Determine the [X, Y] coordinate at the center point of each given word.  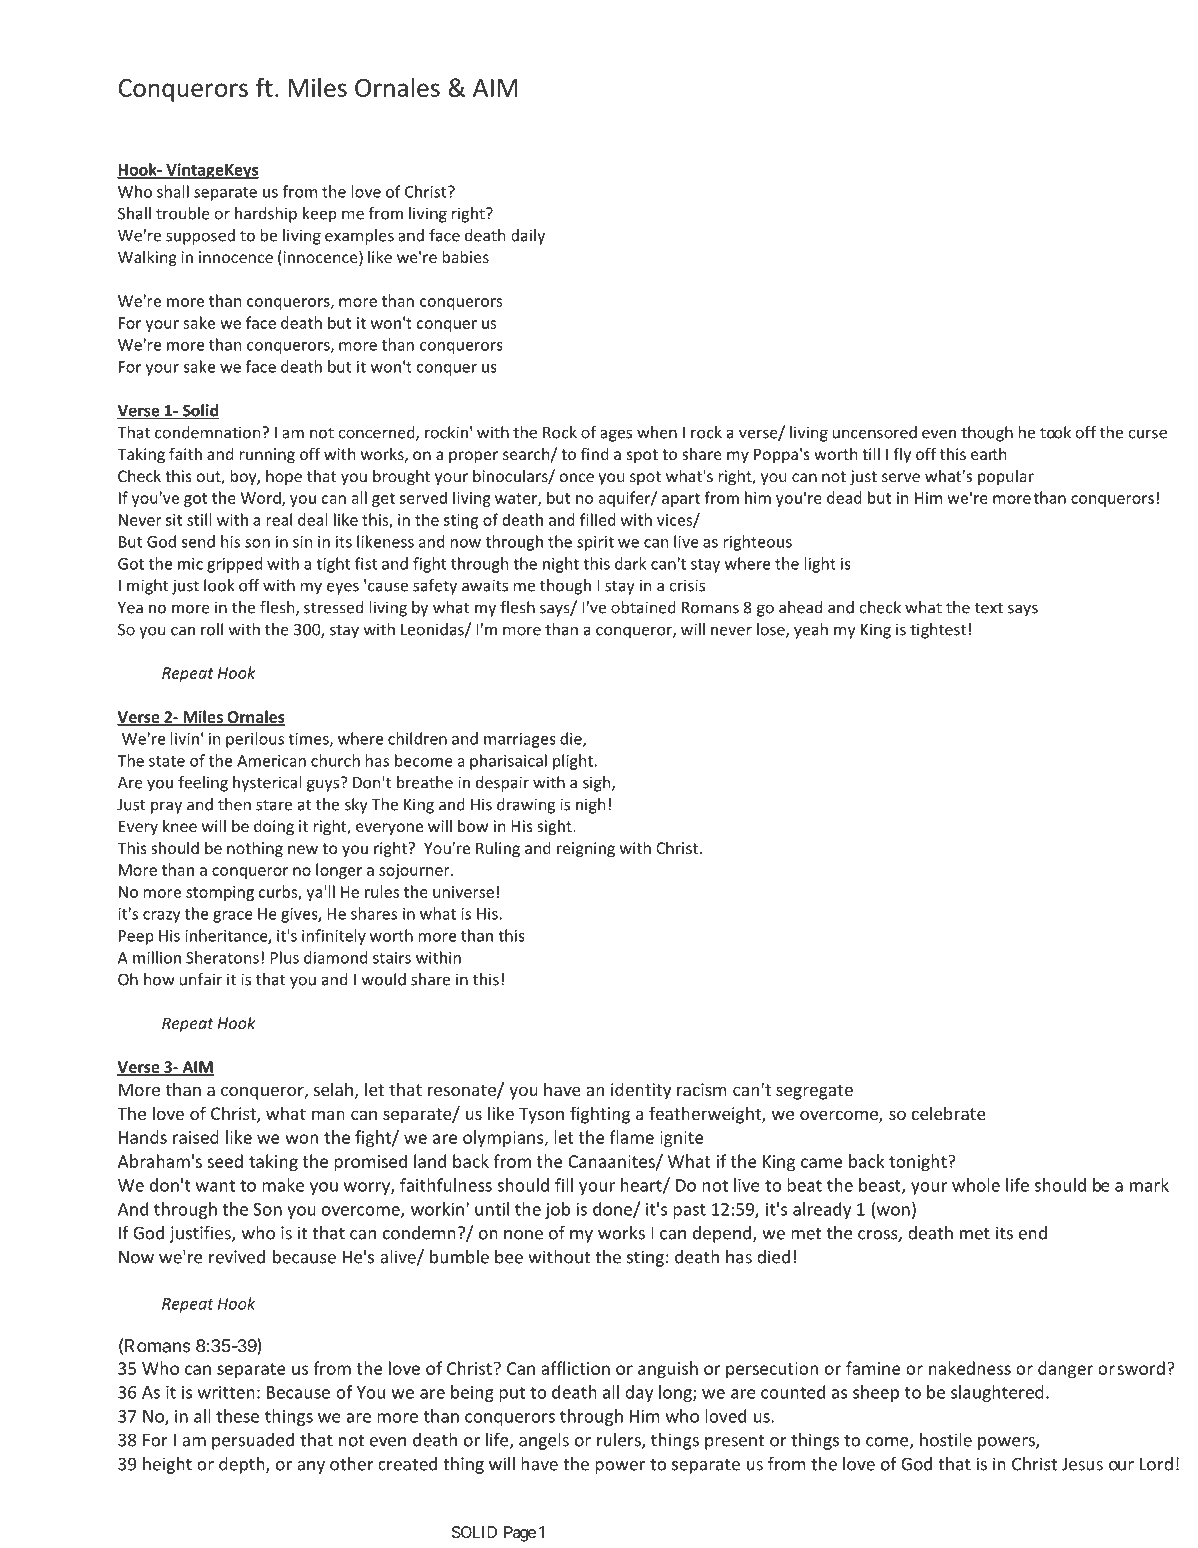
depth [243, 1465]
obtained [643, 607]
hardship [266, 215]
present [734, 1442]
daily [528, 237]
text [989, 608]
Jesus [1082, 1464]
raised [196, 1137]
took [1055, 432]
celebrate [949, 1113]
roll [212, 629]
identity [641, 1091]
